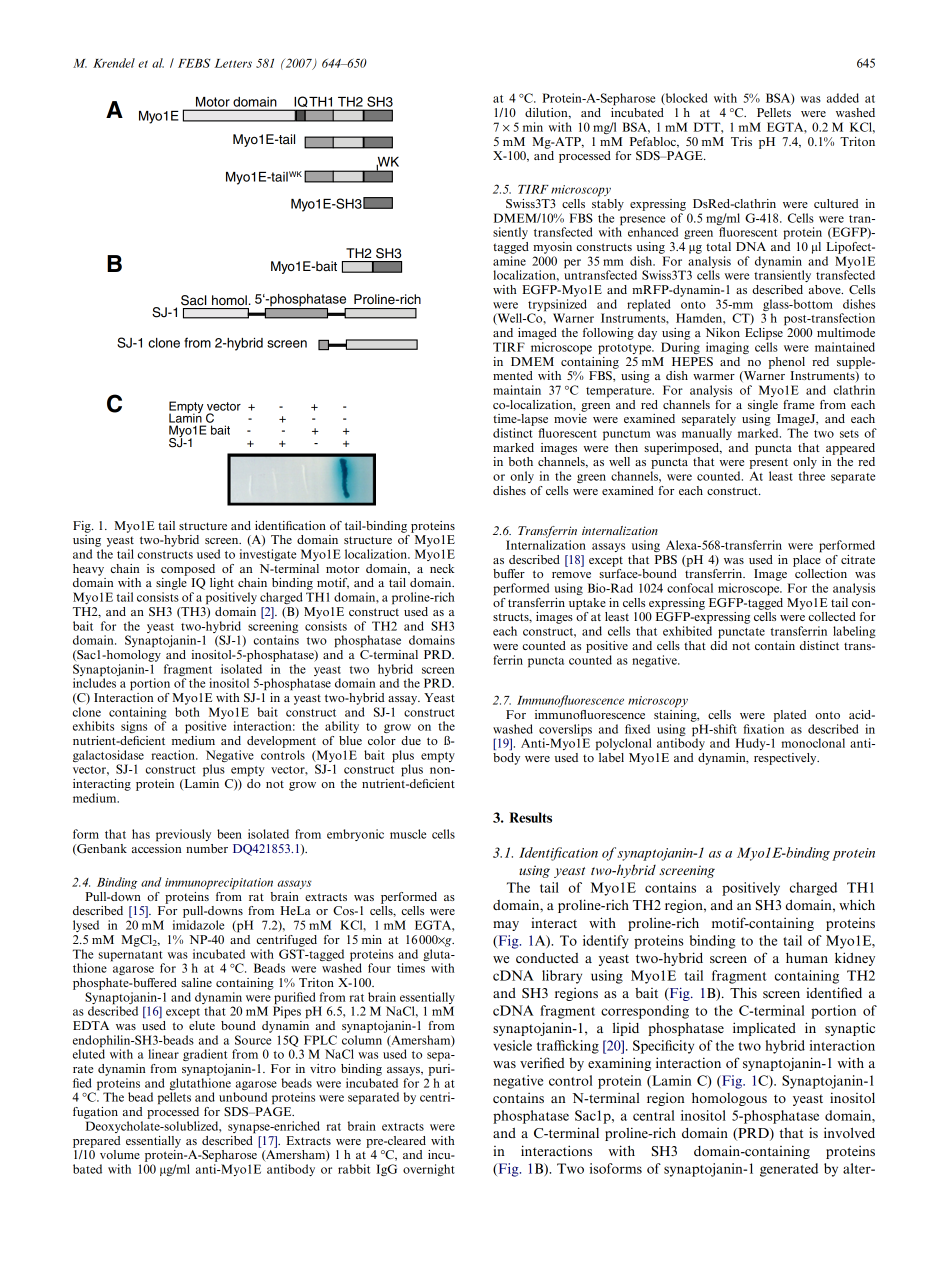 The image size is (952, 1270). I want to click on composed, so click(188, 570).
